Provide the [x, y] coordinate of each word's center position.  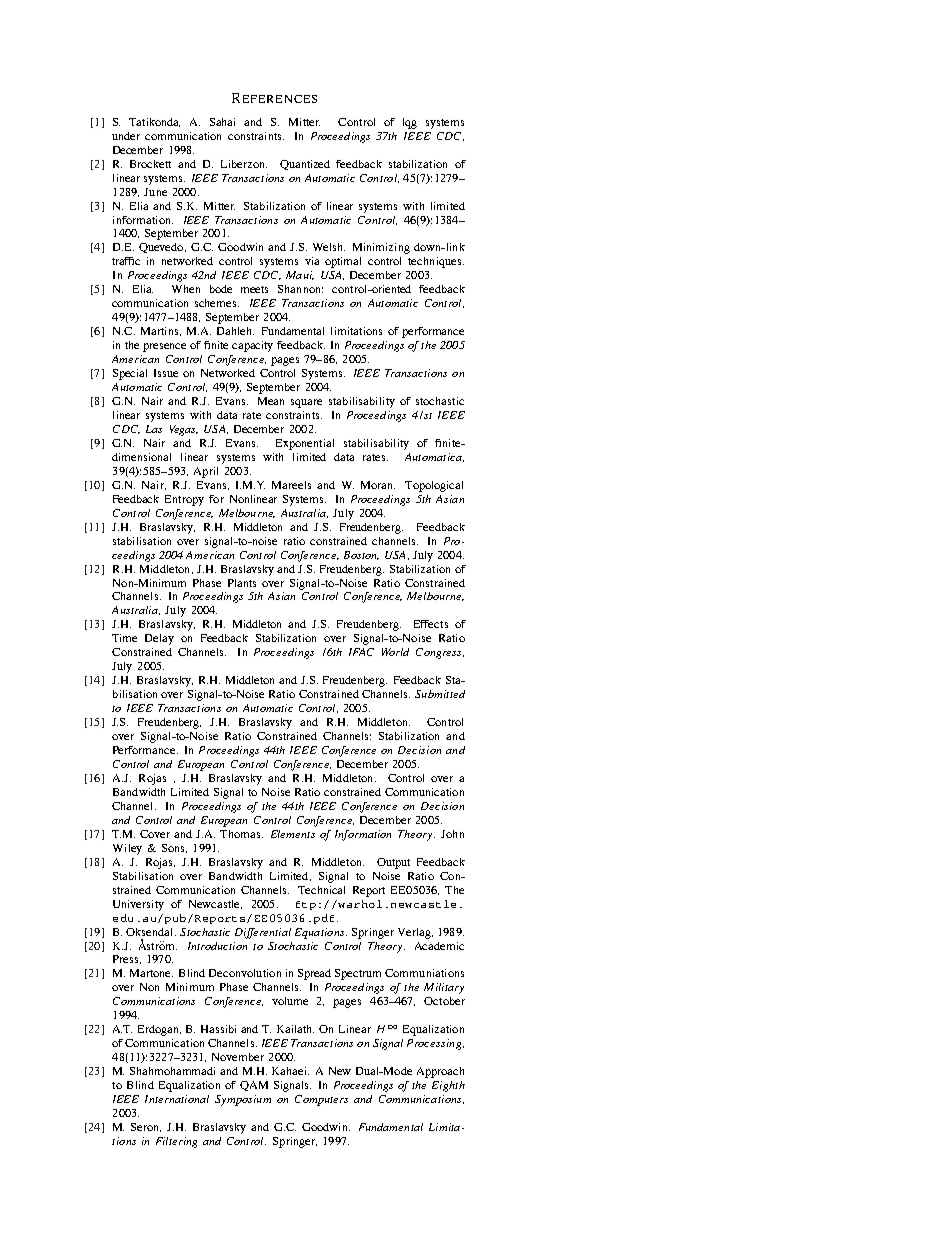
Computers [321, 1100]
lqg [410, 123]
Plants [242, 583]
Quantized [305, 165]
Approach [440, 1072]
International [177, 1099]
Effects [431, 624]
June [155, 192]
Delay [159, 639]
